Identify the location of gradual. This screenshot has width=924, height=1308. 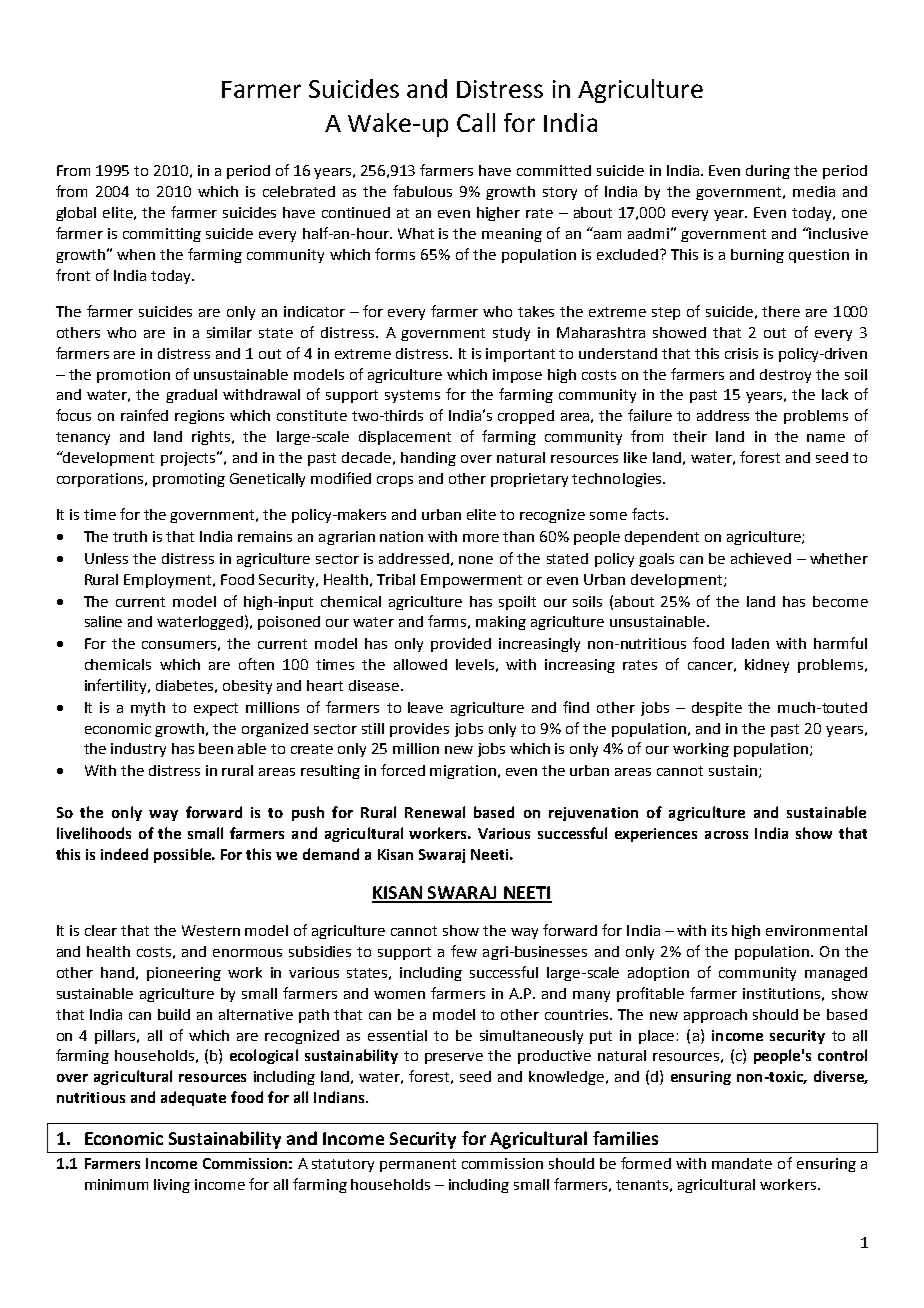
(191, 396).
